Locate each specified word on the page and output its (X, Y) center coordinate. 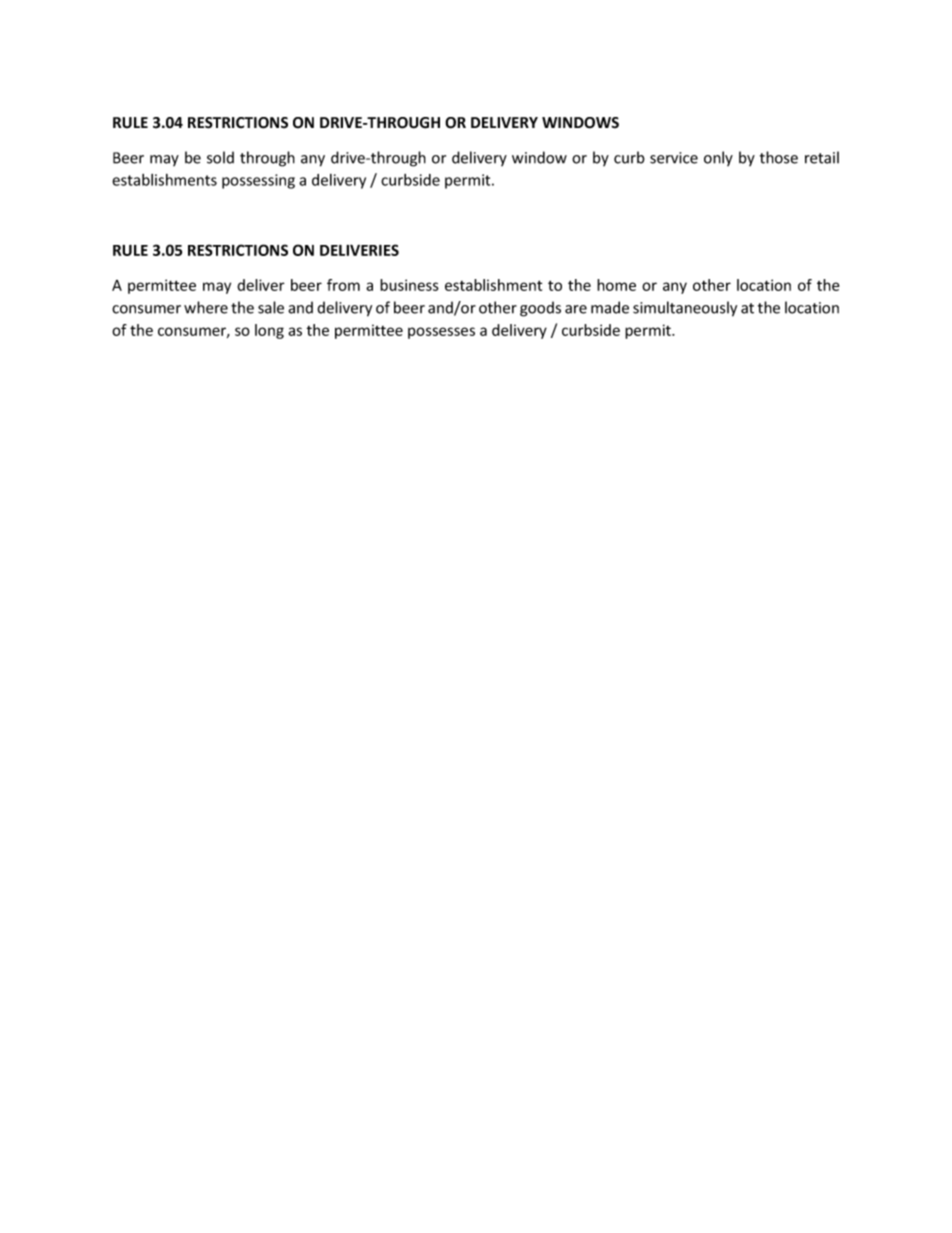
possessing (258, 181)
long (269, 331)
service (674, 158)
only (718, 158)
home (616, 285)
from (343, 285)
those (779, 157)
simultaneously (685, 309)
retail (822, 157)
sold (220, 157)
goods (540, 309)
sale (271, 307)
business (409, 285)
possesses (441, 333)
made (610, 307)
